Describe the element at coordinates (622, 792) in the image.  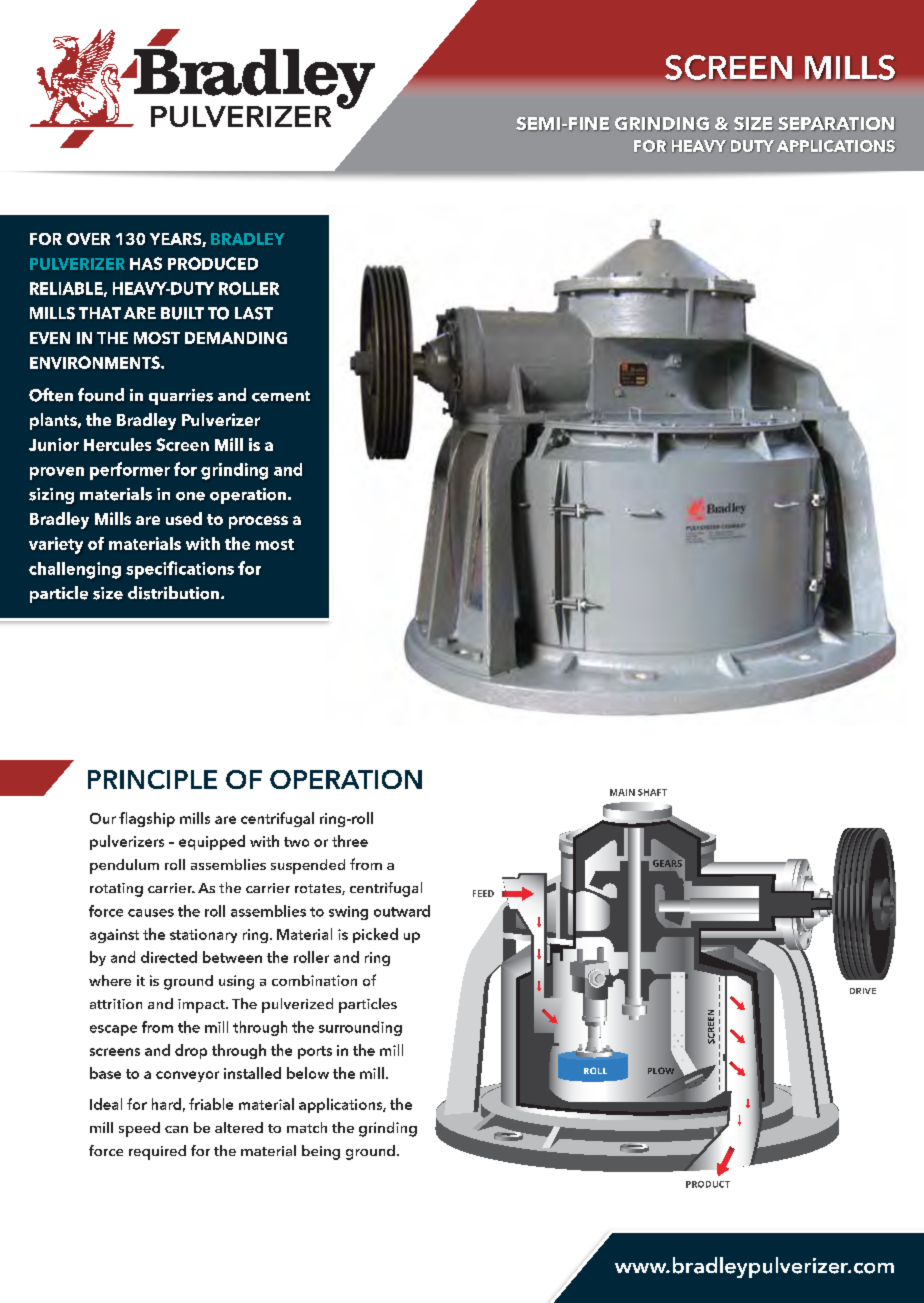
I see `MAIN` at that location.
